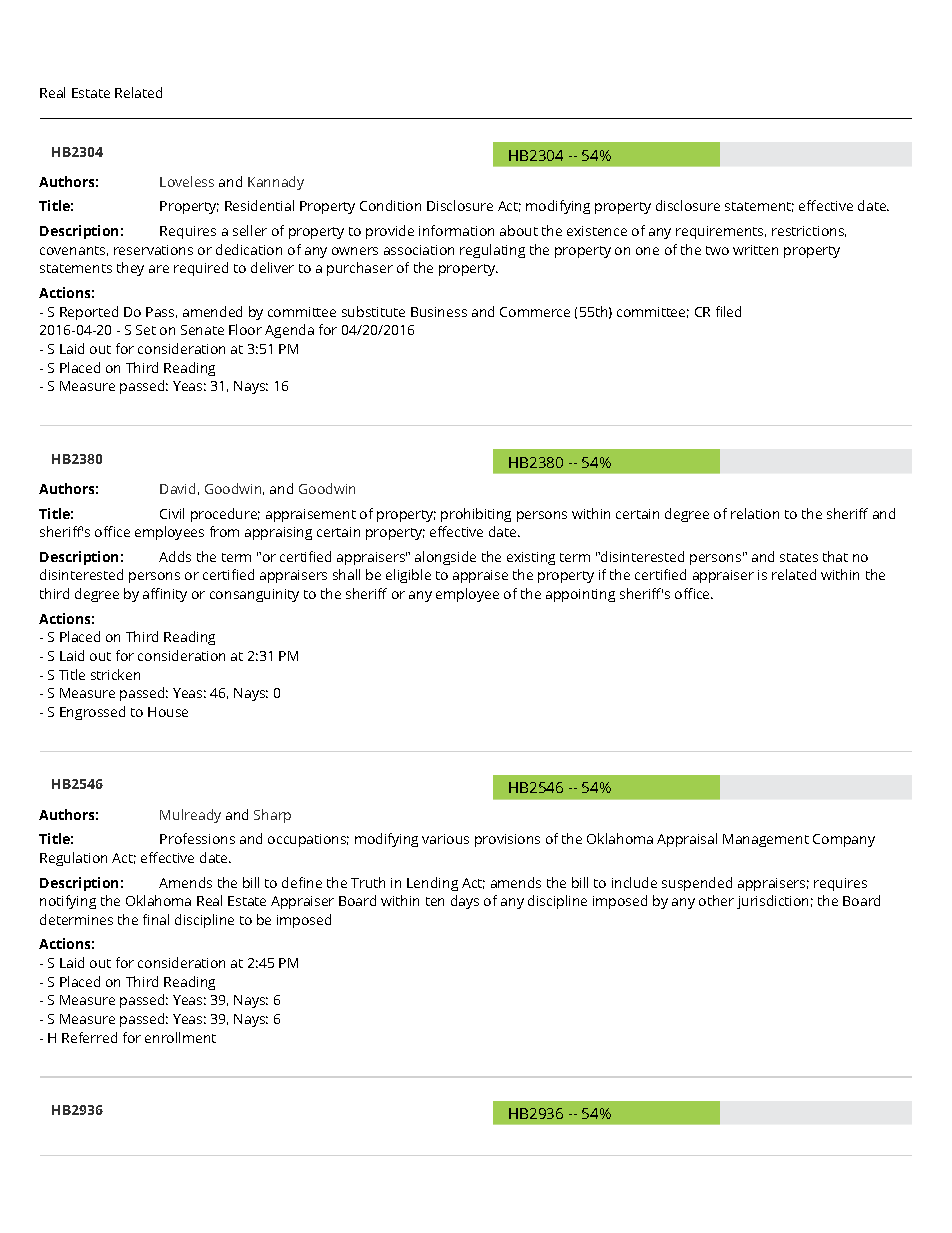  I want to click on House, so click(168, 712).
